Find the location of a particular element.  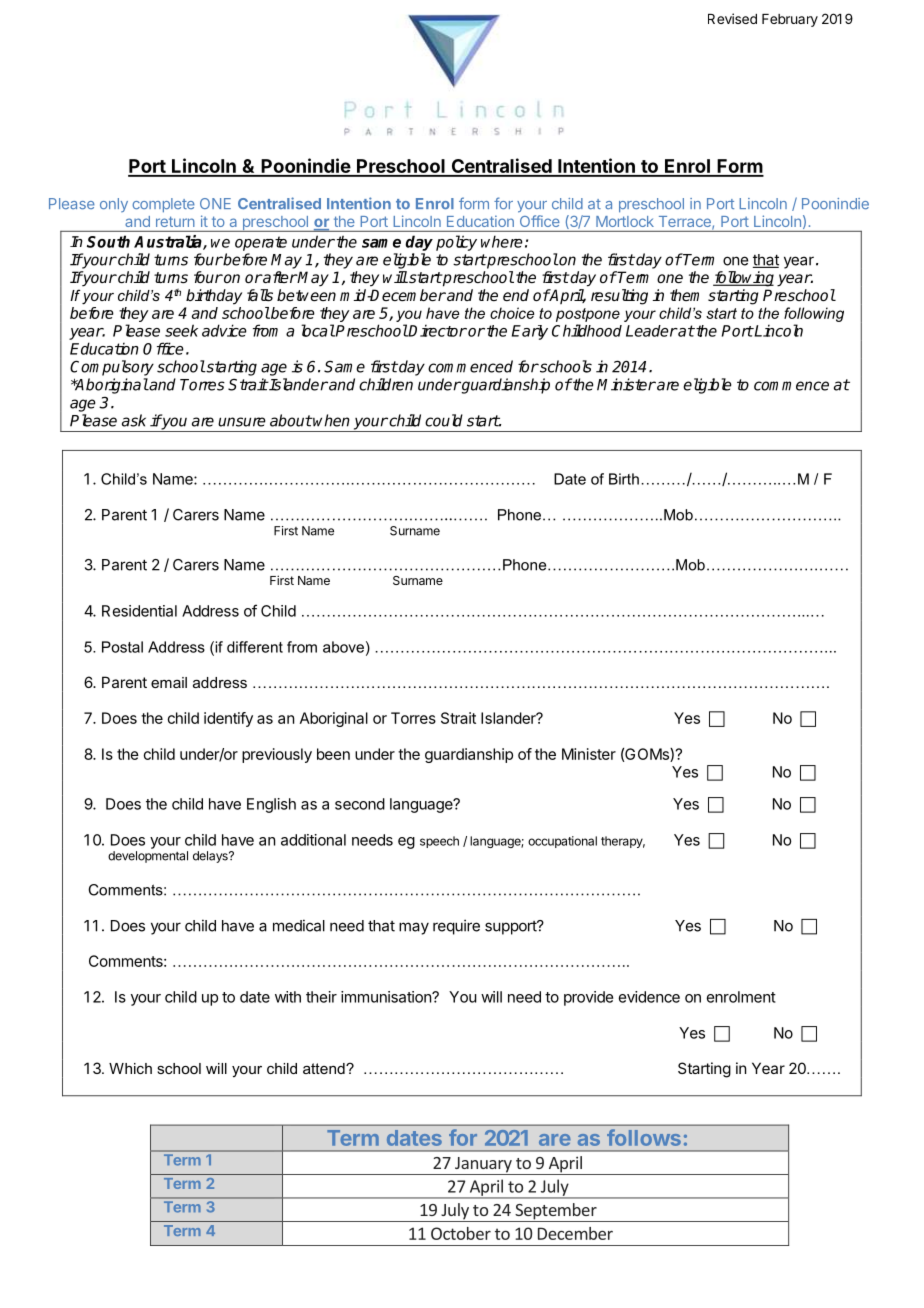

policy is located at coordinates (456, 243).
